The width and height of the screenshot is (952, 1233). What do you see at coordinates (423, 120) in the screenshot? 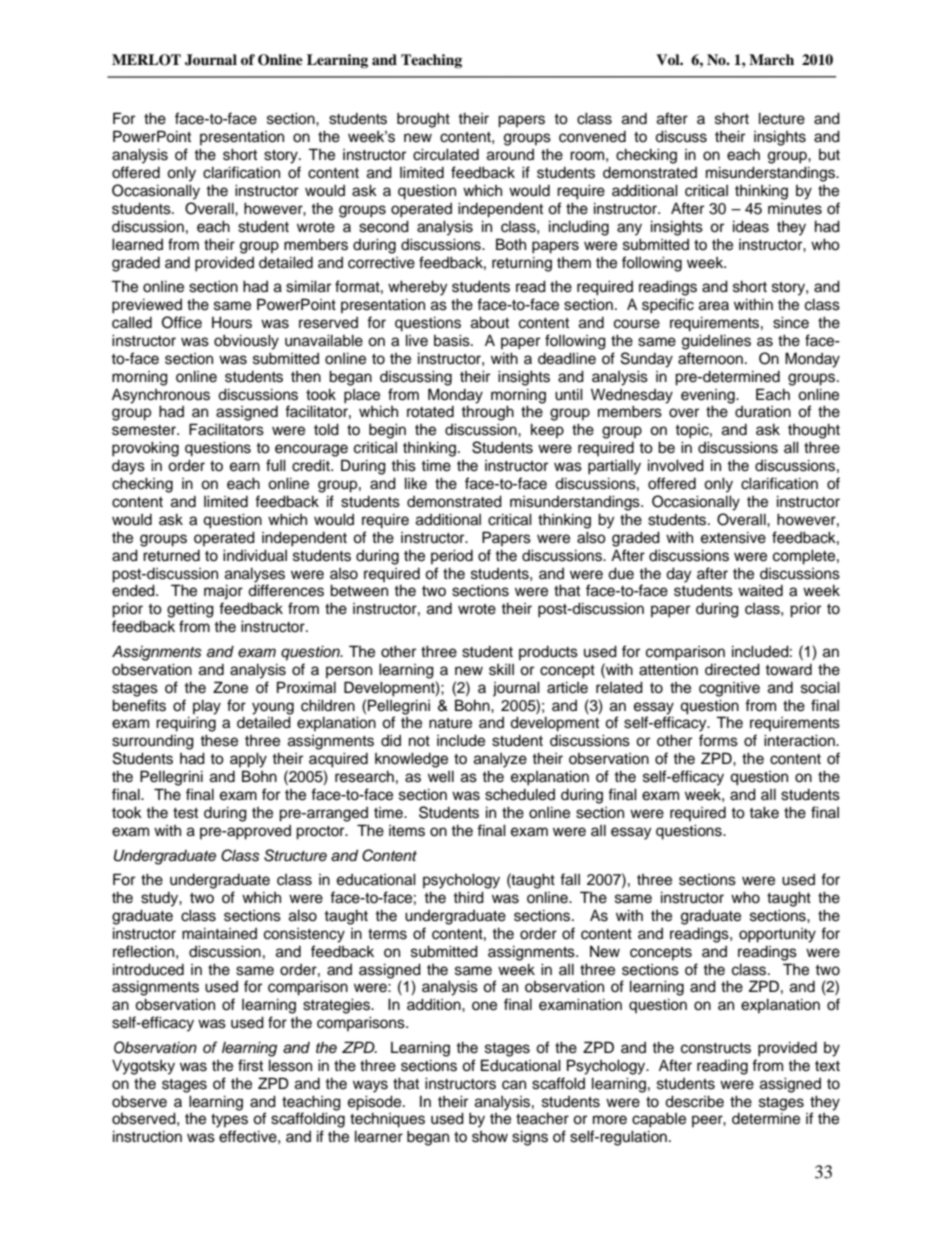
I see `brought` at bounding box center [423, 120].
